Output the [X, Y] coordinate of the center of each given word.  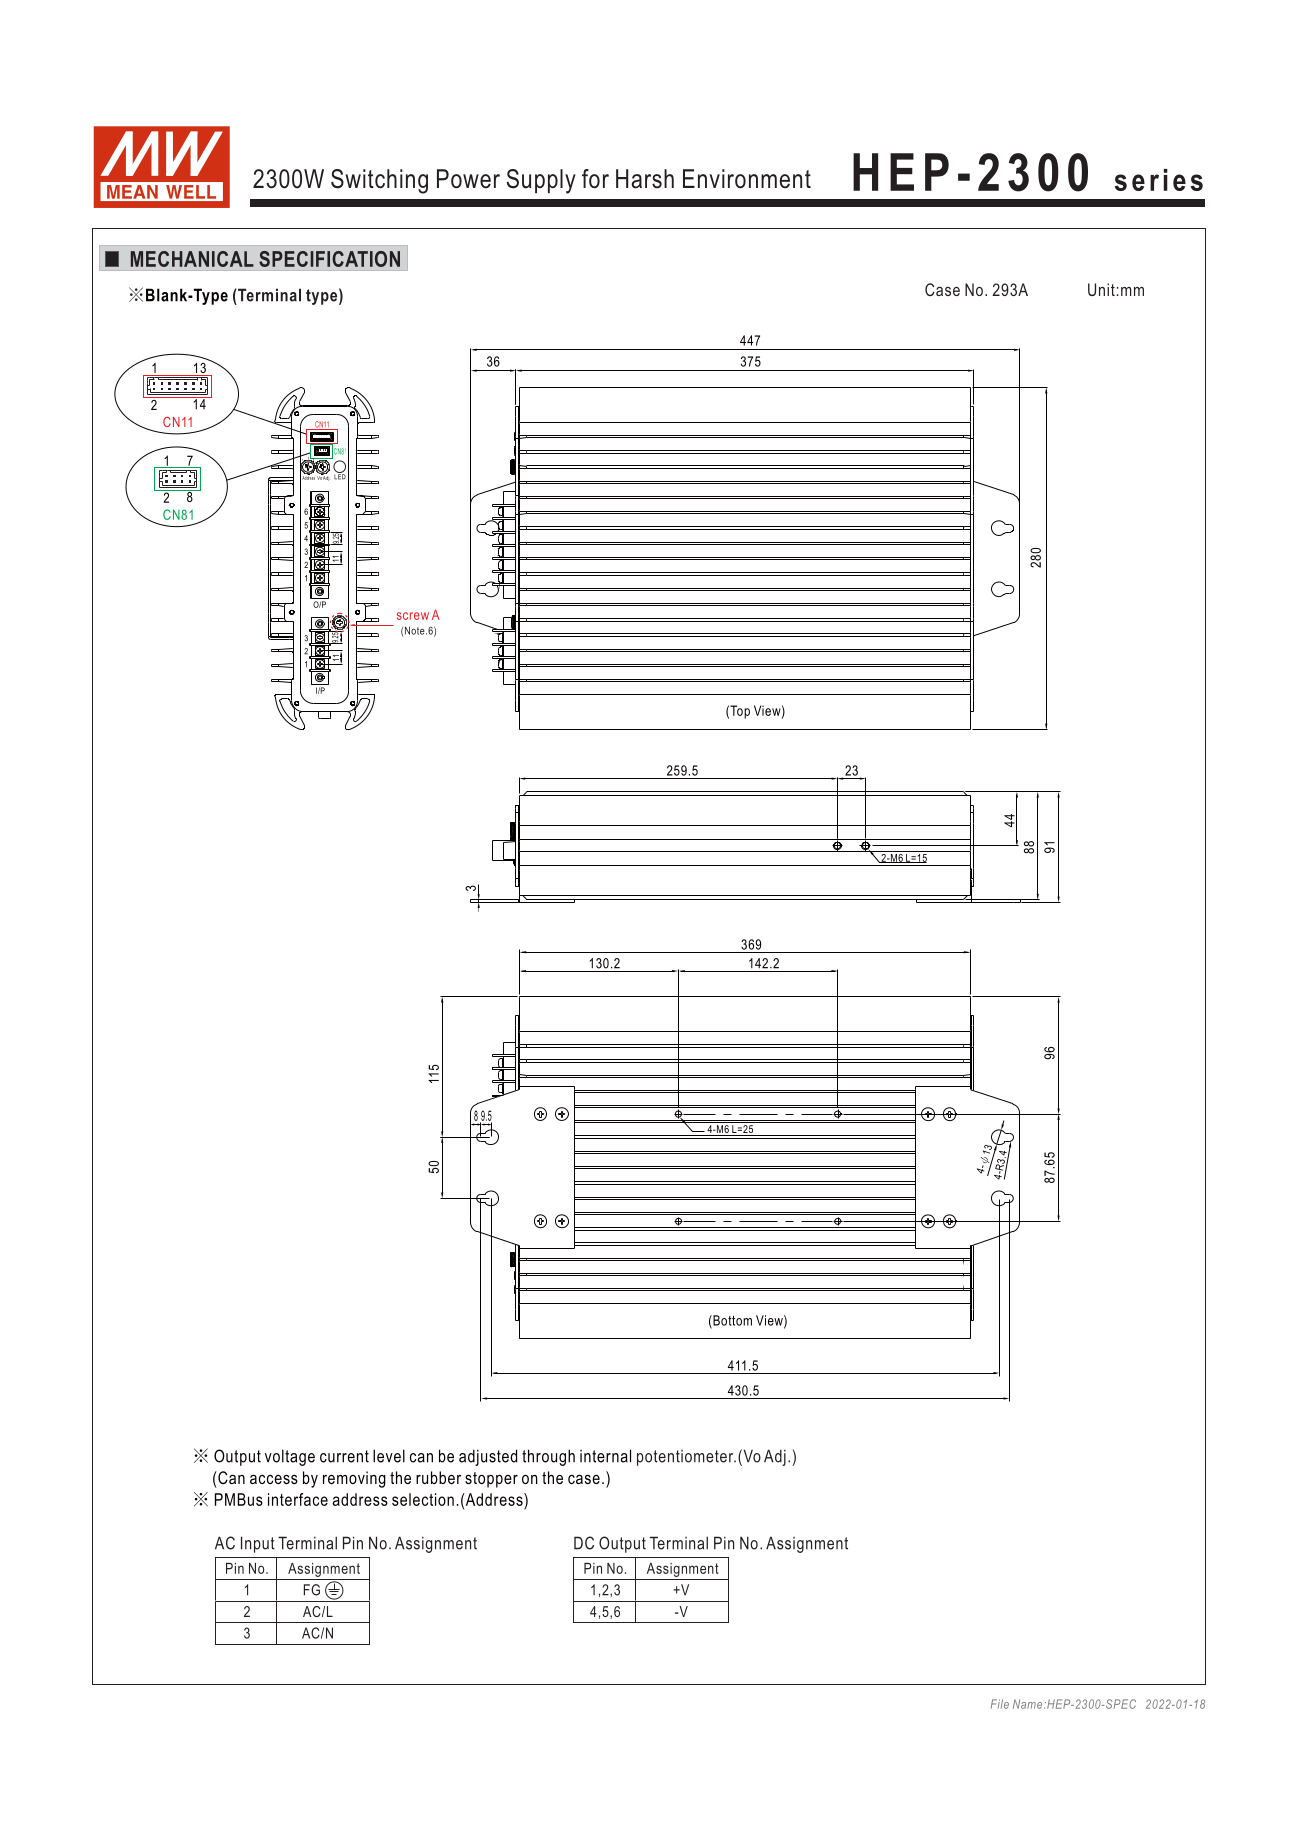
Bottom [731, 1321]
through [548, 1457]
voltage [290, 1457]
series [1159, 180]
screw [413, 616]
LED [340, 476]
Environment [747, 179]
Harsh [645, 179]
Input [258, 1544]
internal [605, 1456]
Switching [379, 181]
